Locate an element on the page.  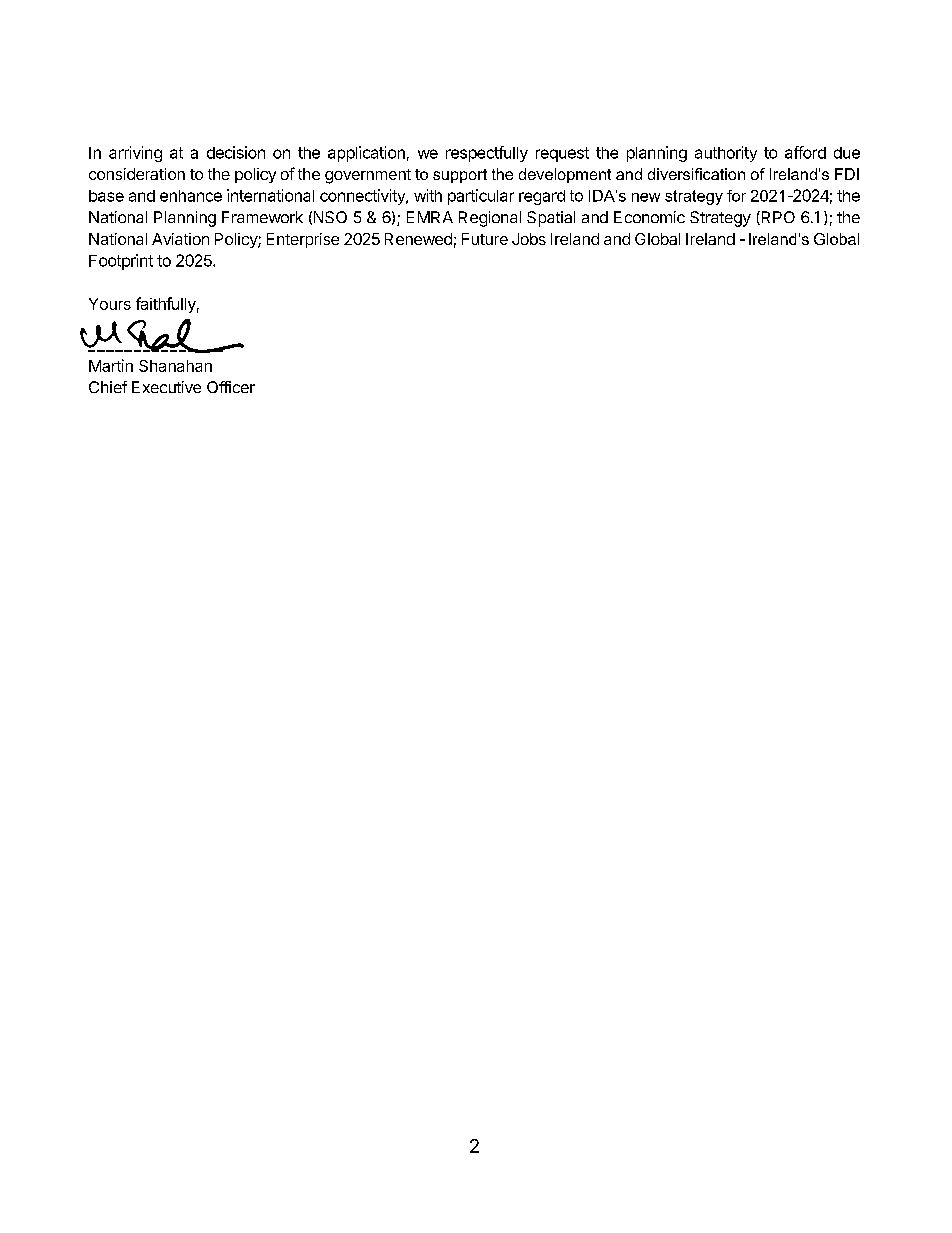
Jobs is located at coordinates (529, 239).
